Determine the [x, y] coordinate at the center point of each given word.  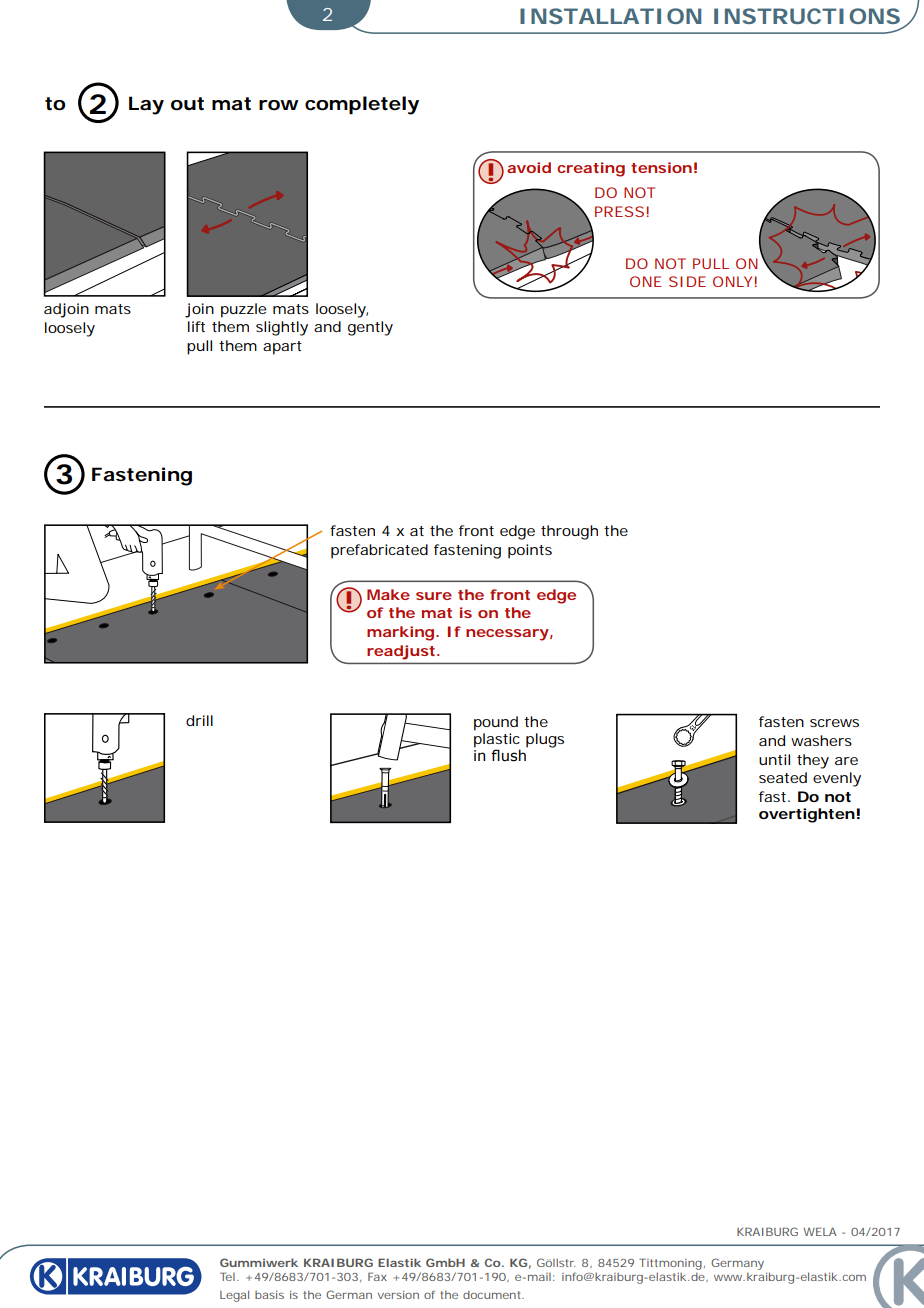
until [774, 759]
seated [783, 777]
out [187, 104]
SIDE [687, 281]
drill [199, 720]
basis [269, 1295]
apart [282, 348]
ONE [646, 281]
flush [509, 754]
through [569, 532]
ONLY [732, 281]
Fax [377, 1276]
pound [496, 723]
